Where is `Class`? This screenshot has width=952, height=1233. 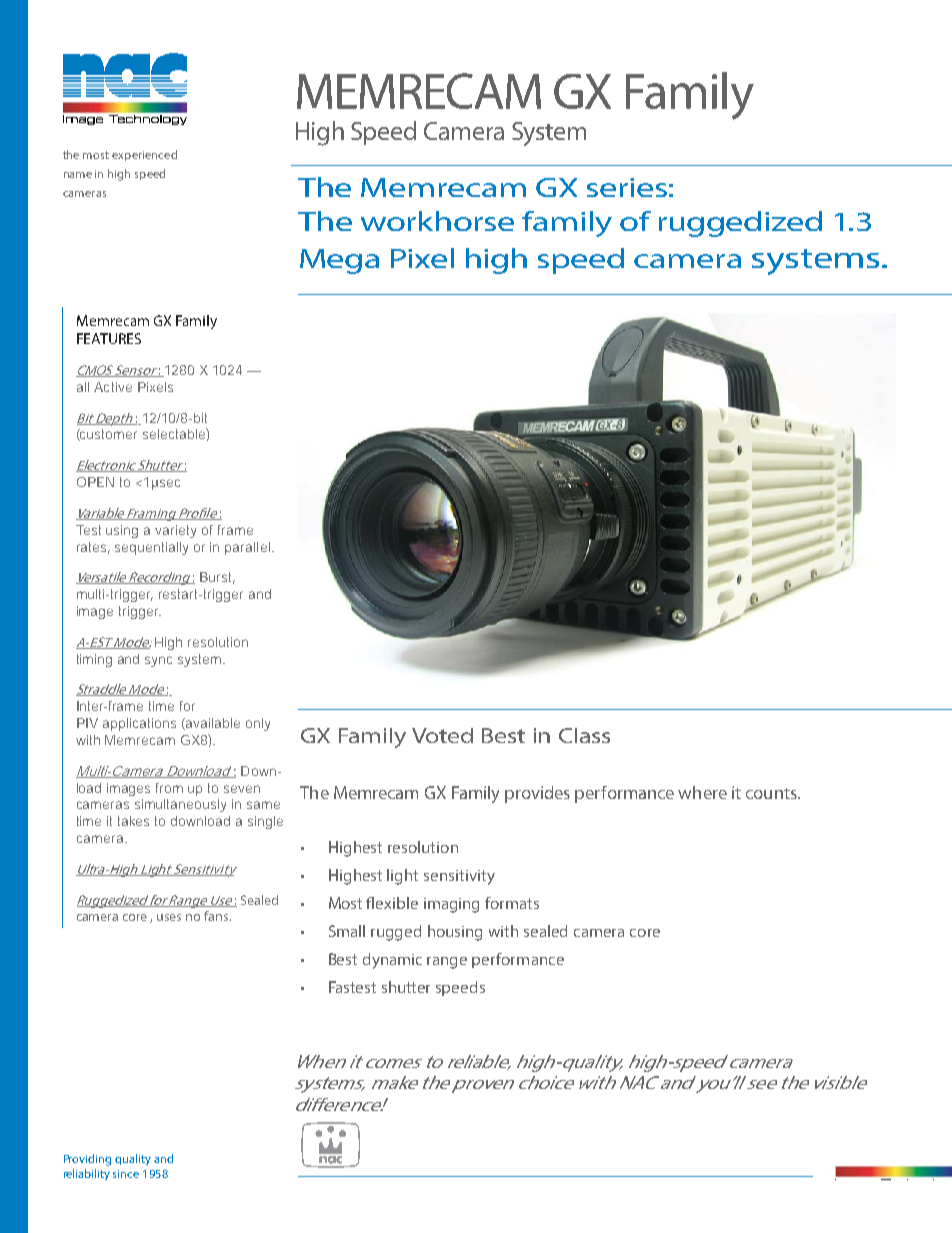
Class is located at coordinates (584, 735).
